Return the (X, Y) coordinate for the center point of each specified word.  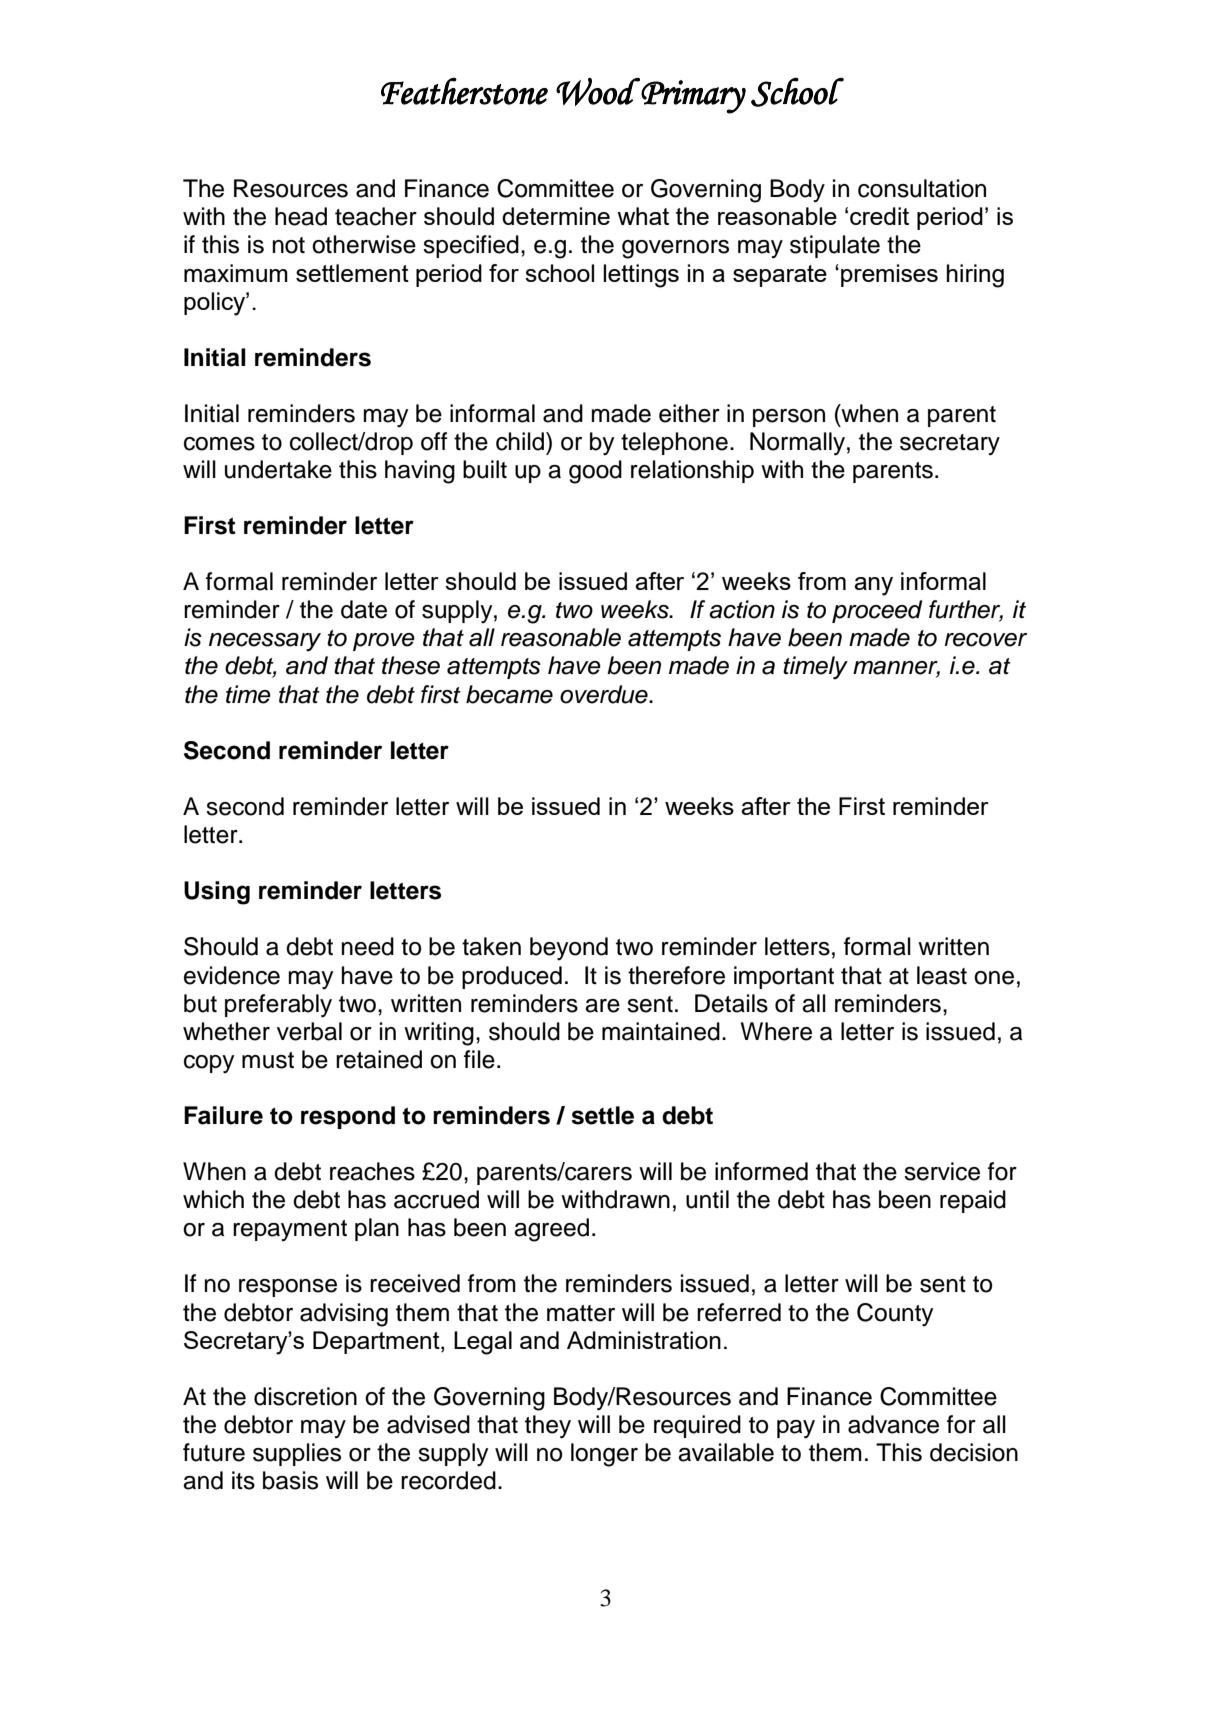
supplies (297, 1454)
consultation (922, 188)
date (364, 609)
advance (893, 1424)
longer (604, 1455)
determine (556, 216)
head (301, 216)
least (942, 975)
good (595, 472)
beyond (569, 949)
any (873, 586)
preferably (278, 1006)
